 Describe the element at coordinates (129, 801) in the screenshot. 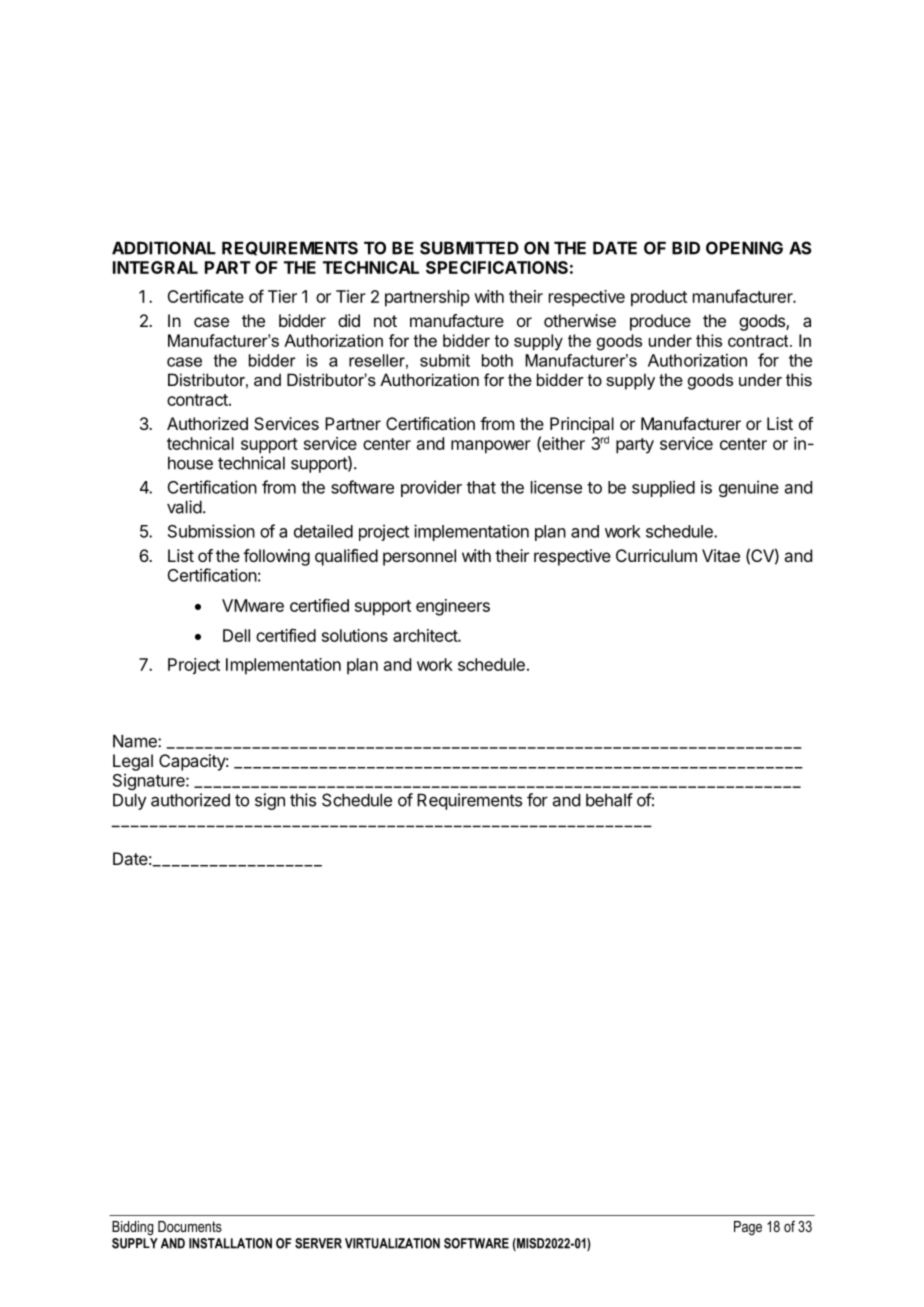

I see `Duly` at that location.
